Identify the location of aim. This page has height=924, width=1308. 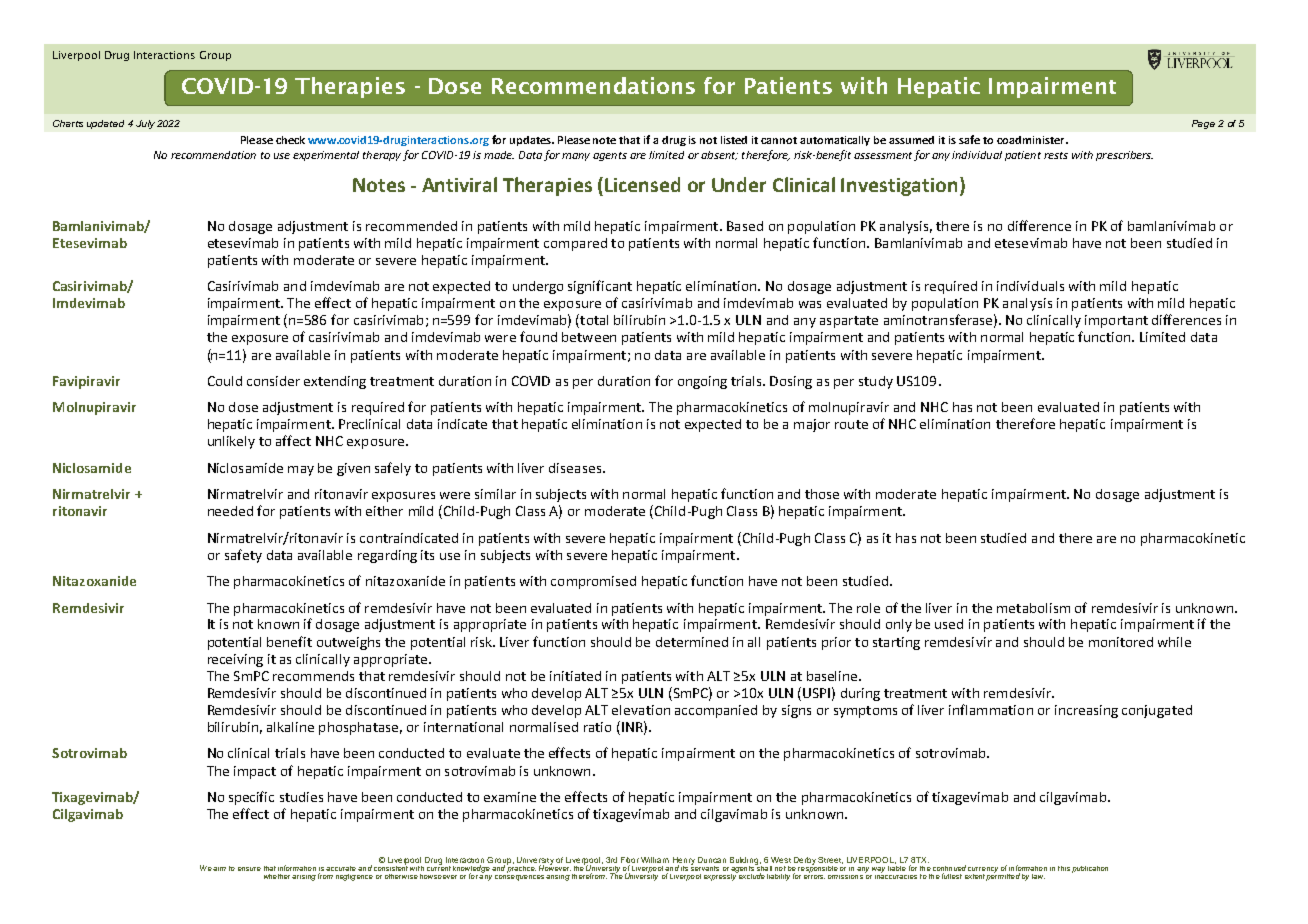
(219, 869).
